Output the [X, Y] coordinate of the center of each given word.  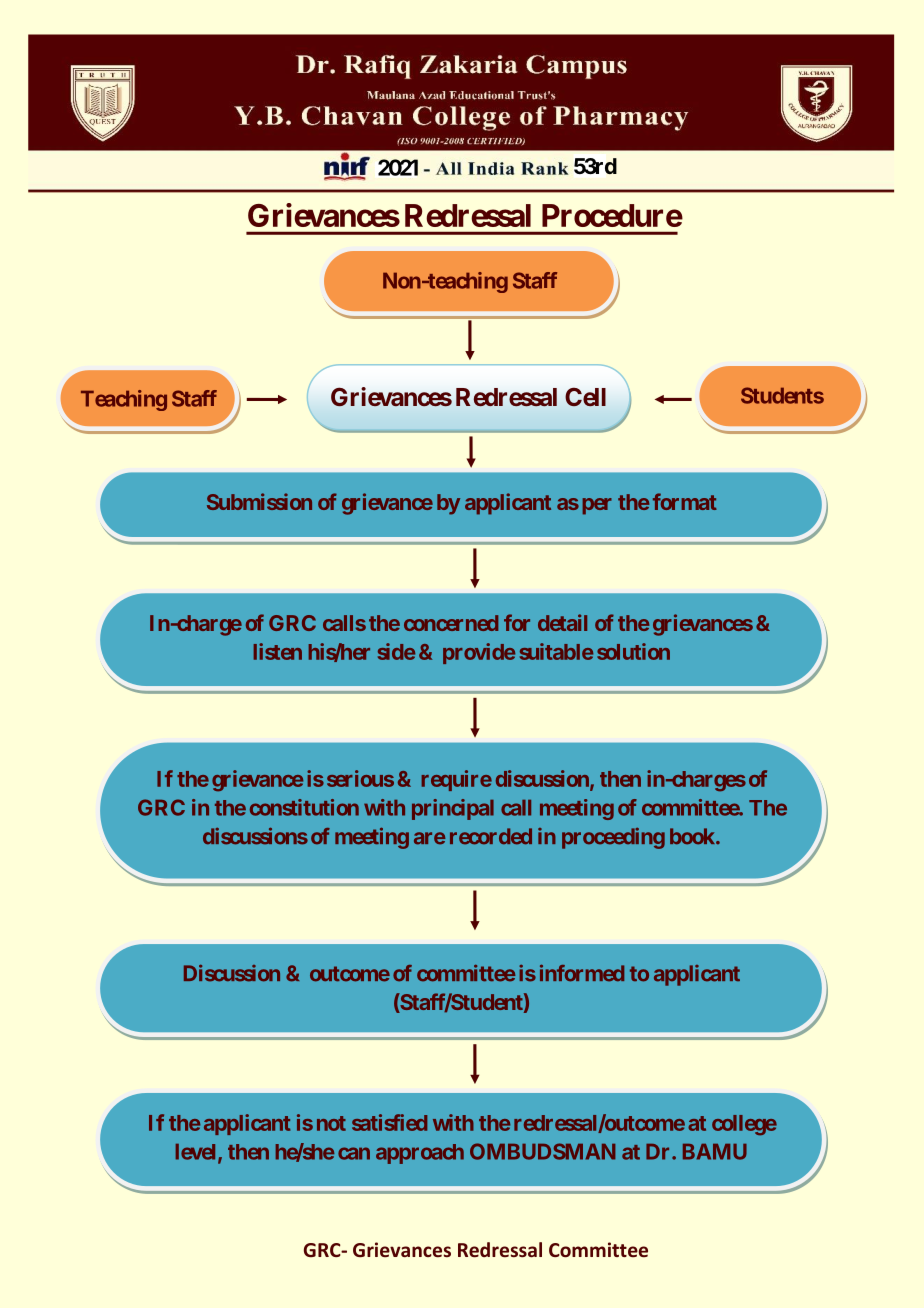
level [197, 1153]
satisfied [389, 1122]
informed [582, 973]
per [597, 506]
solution [633, 651]
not [331, 1123]
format [685, 501]
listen [278, 651]
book [693, 836]
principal [453, 809]
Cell [585, 397]
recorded [491, 836]
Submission [259, 501]
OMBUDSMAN [543, 1151]
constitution [304, 807]
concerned [451, 623]
